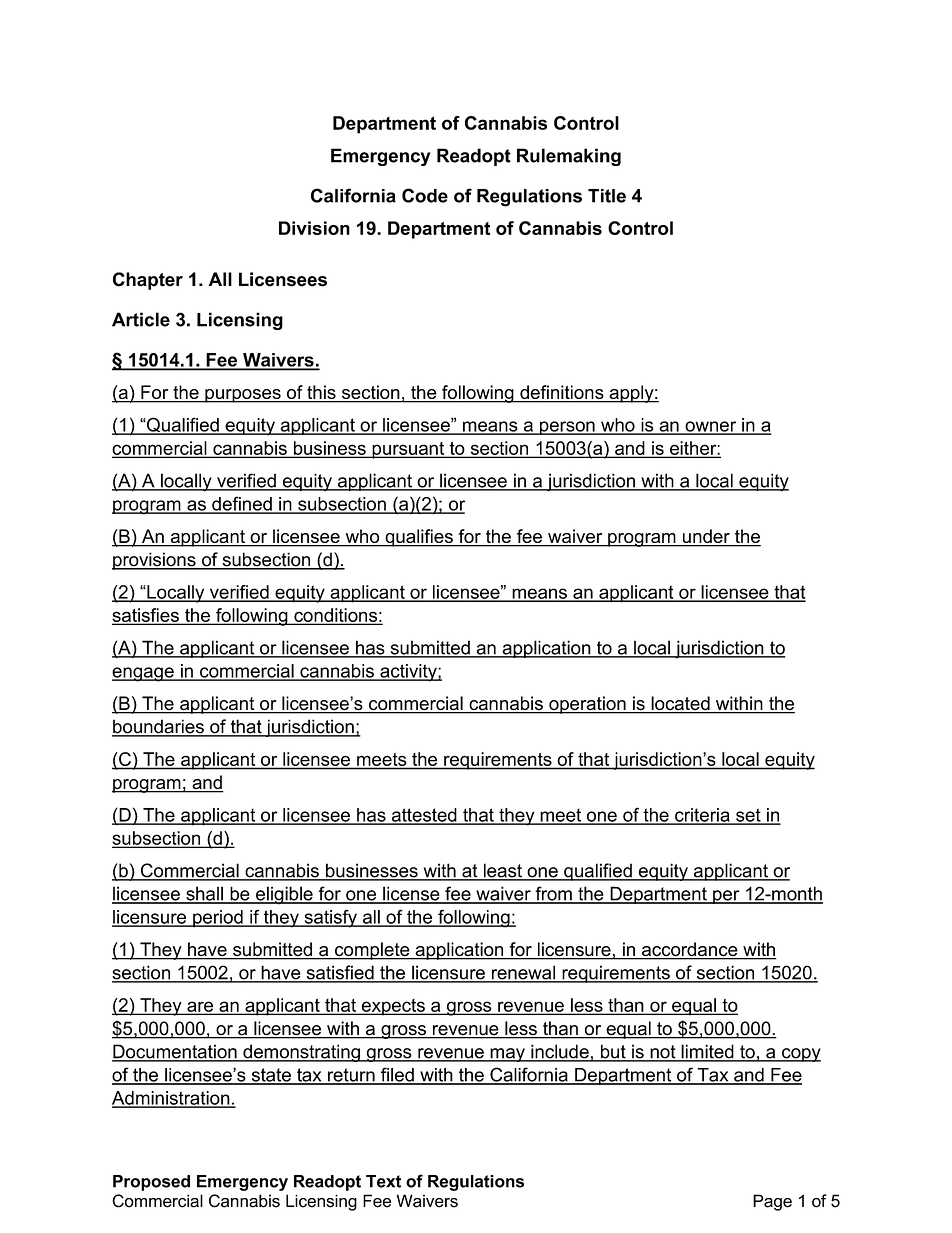  Describe the element at coordinates (218, 919) in the screenshot. I see `period` at that location.
